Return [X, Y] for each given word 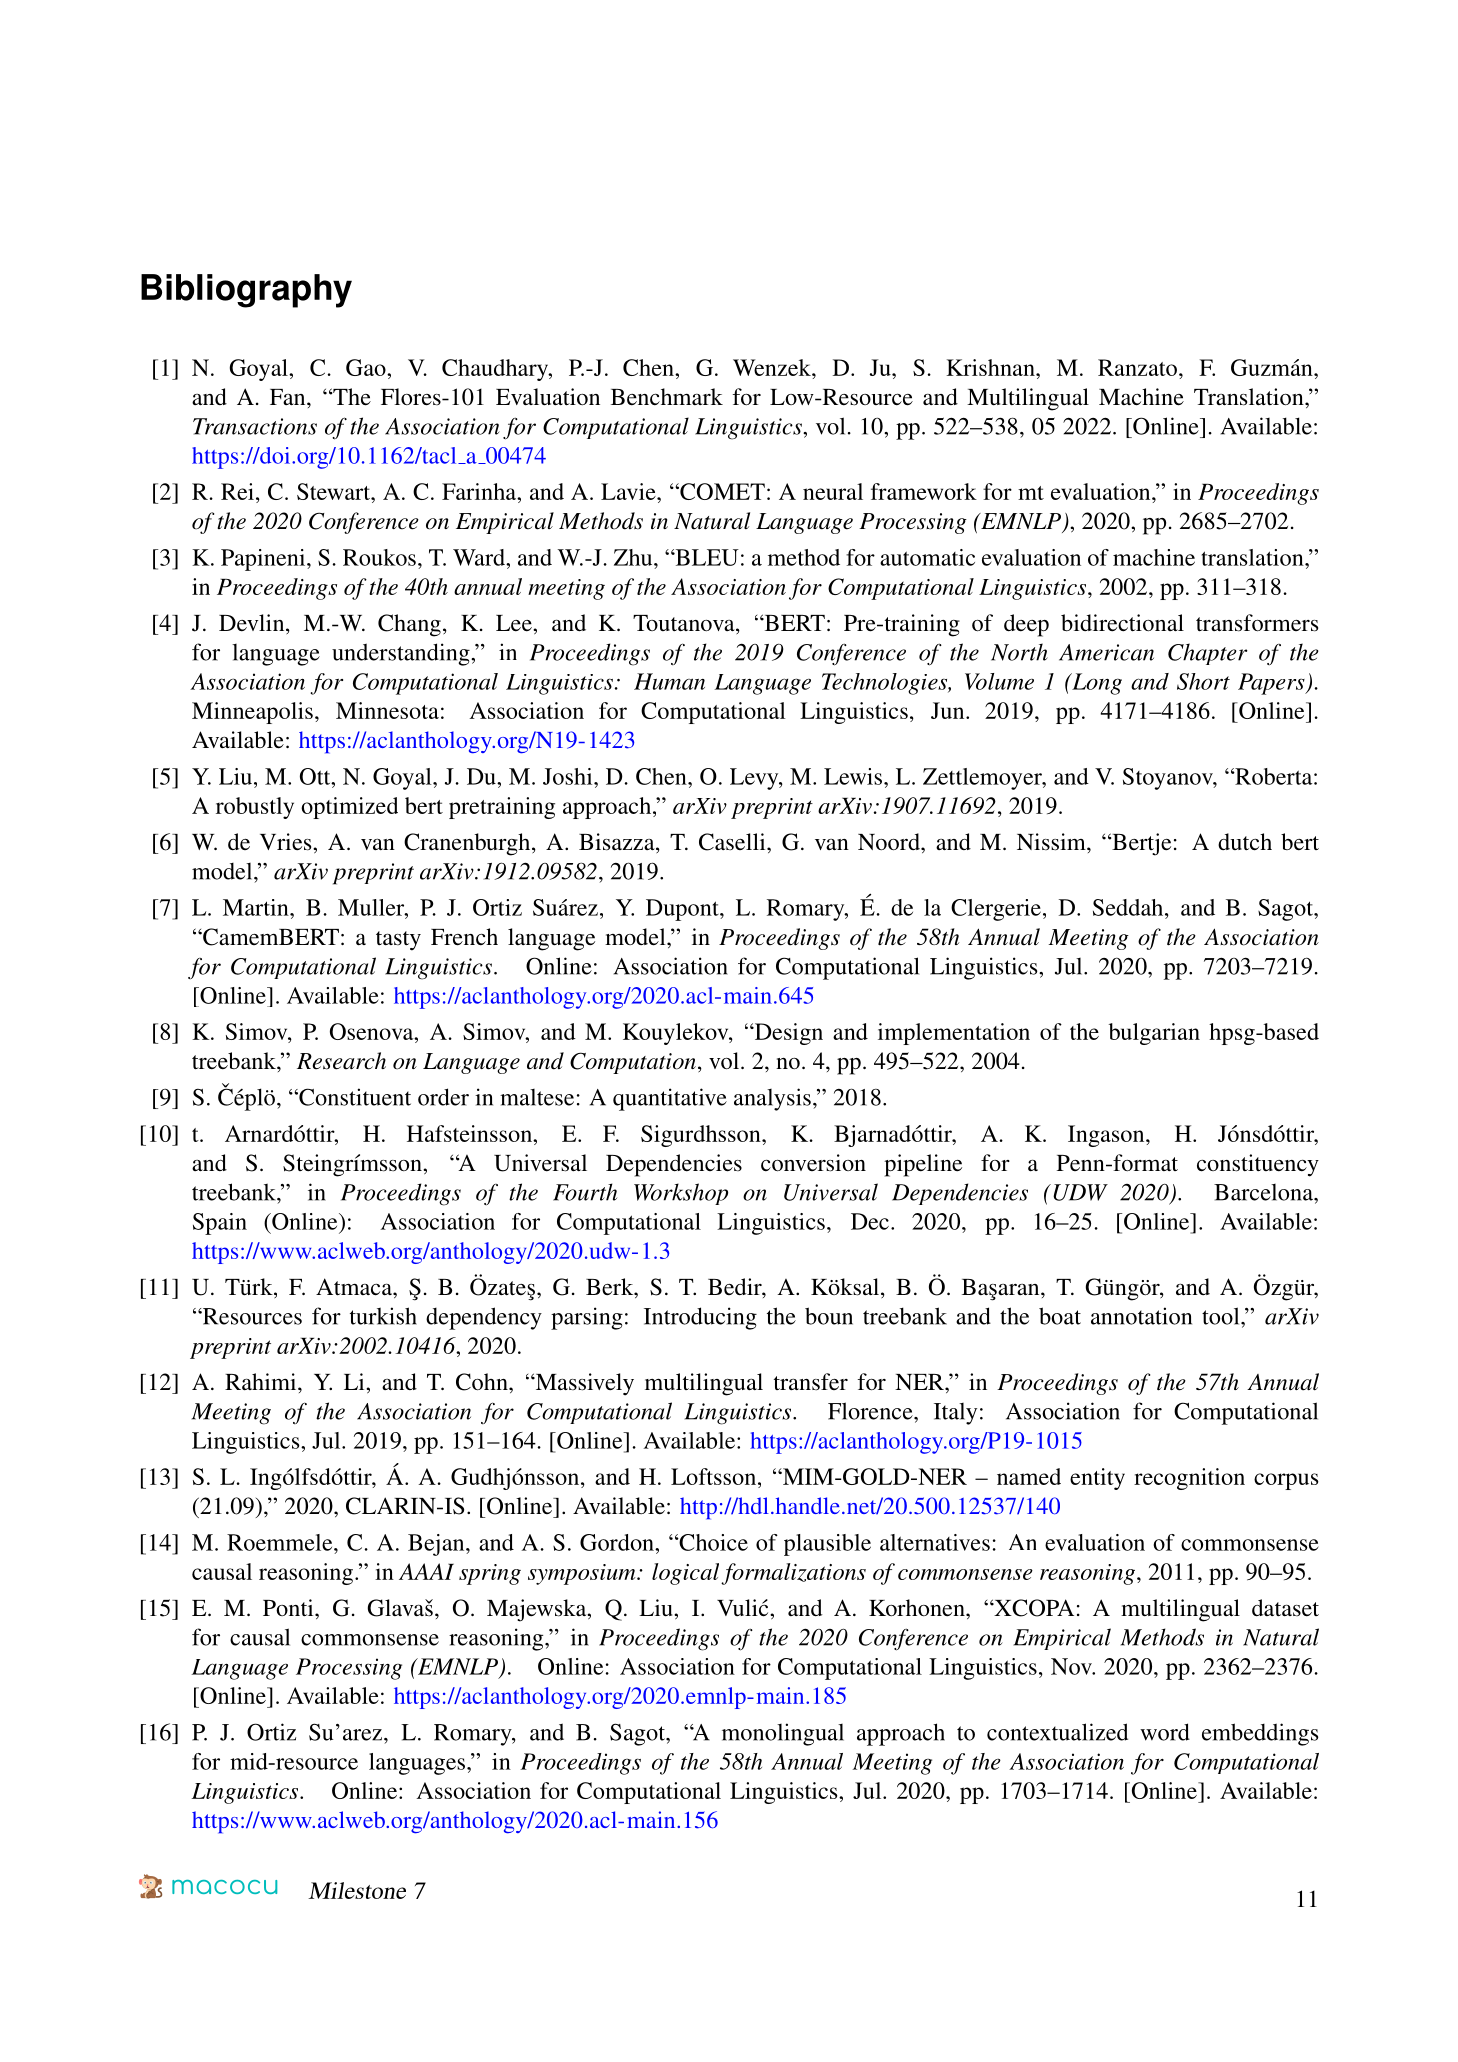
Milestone [357, 1890]
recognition [1189, 1479]
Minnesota [387, 710]
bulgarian [1154, 1034]
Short [1203, 681]
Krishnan [991, 367]
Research [341, 1061]
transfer [811, 1382]
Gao [367, 367]
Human [669, 681]
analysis [772, 1099]
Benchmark [667, 397]
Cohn [483, 1382]
